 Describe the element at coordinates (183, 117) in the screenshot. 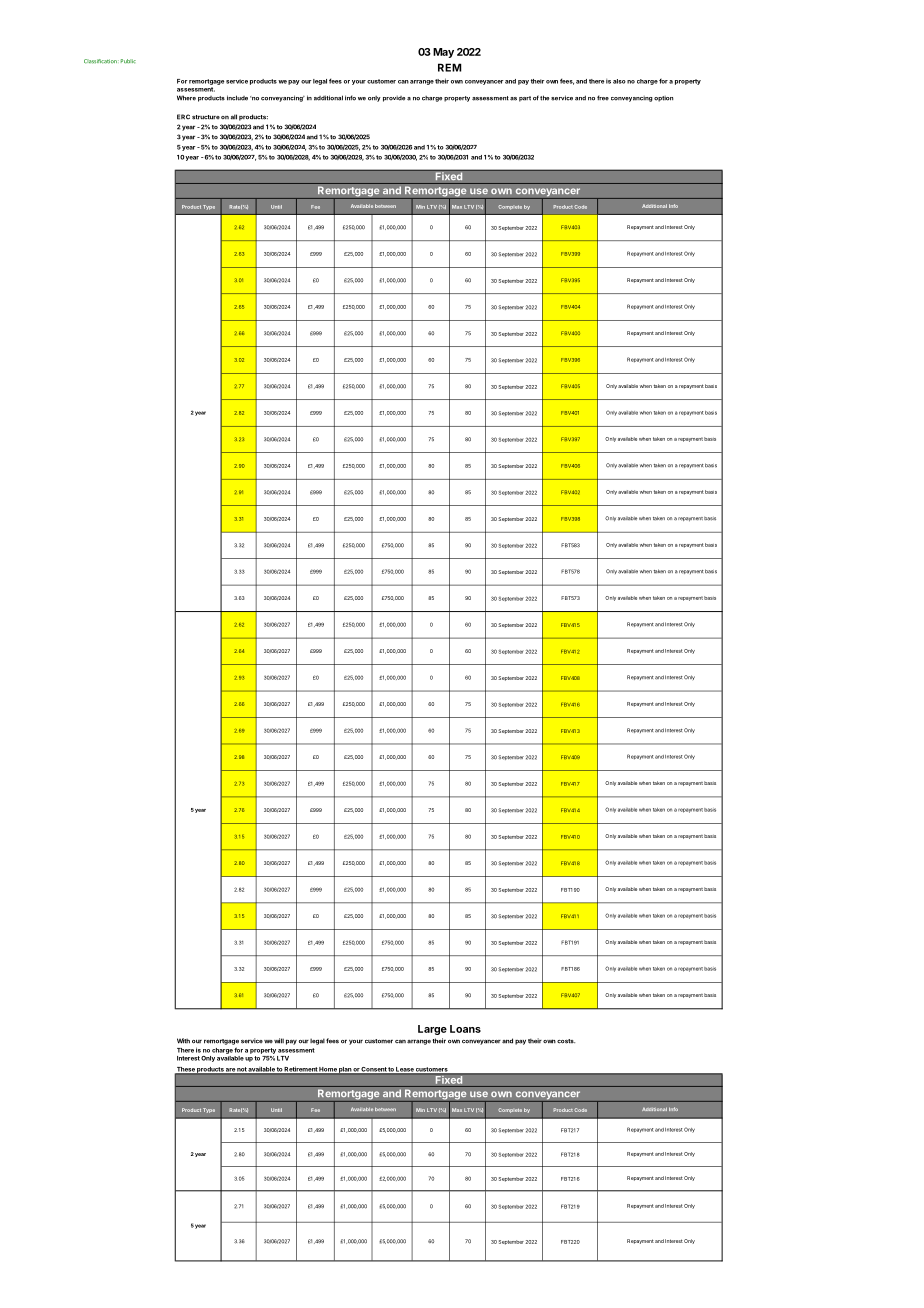

I see `ERC` at that location.
